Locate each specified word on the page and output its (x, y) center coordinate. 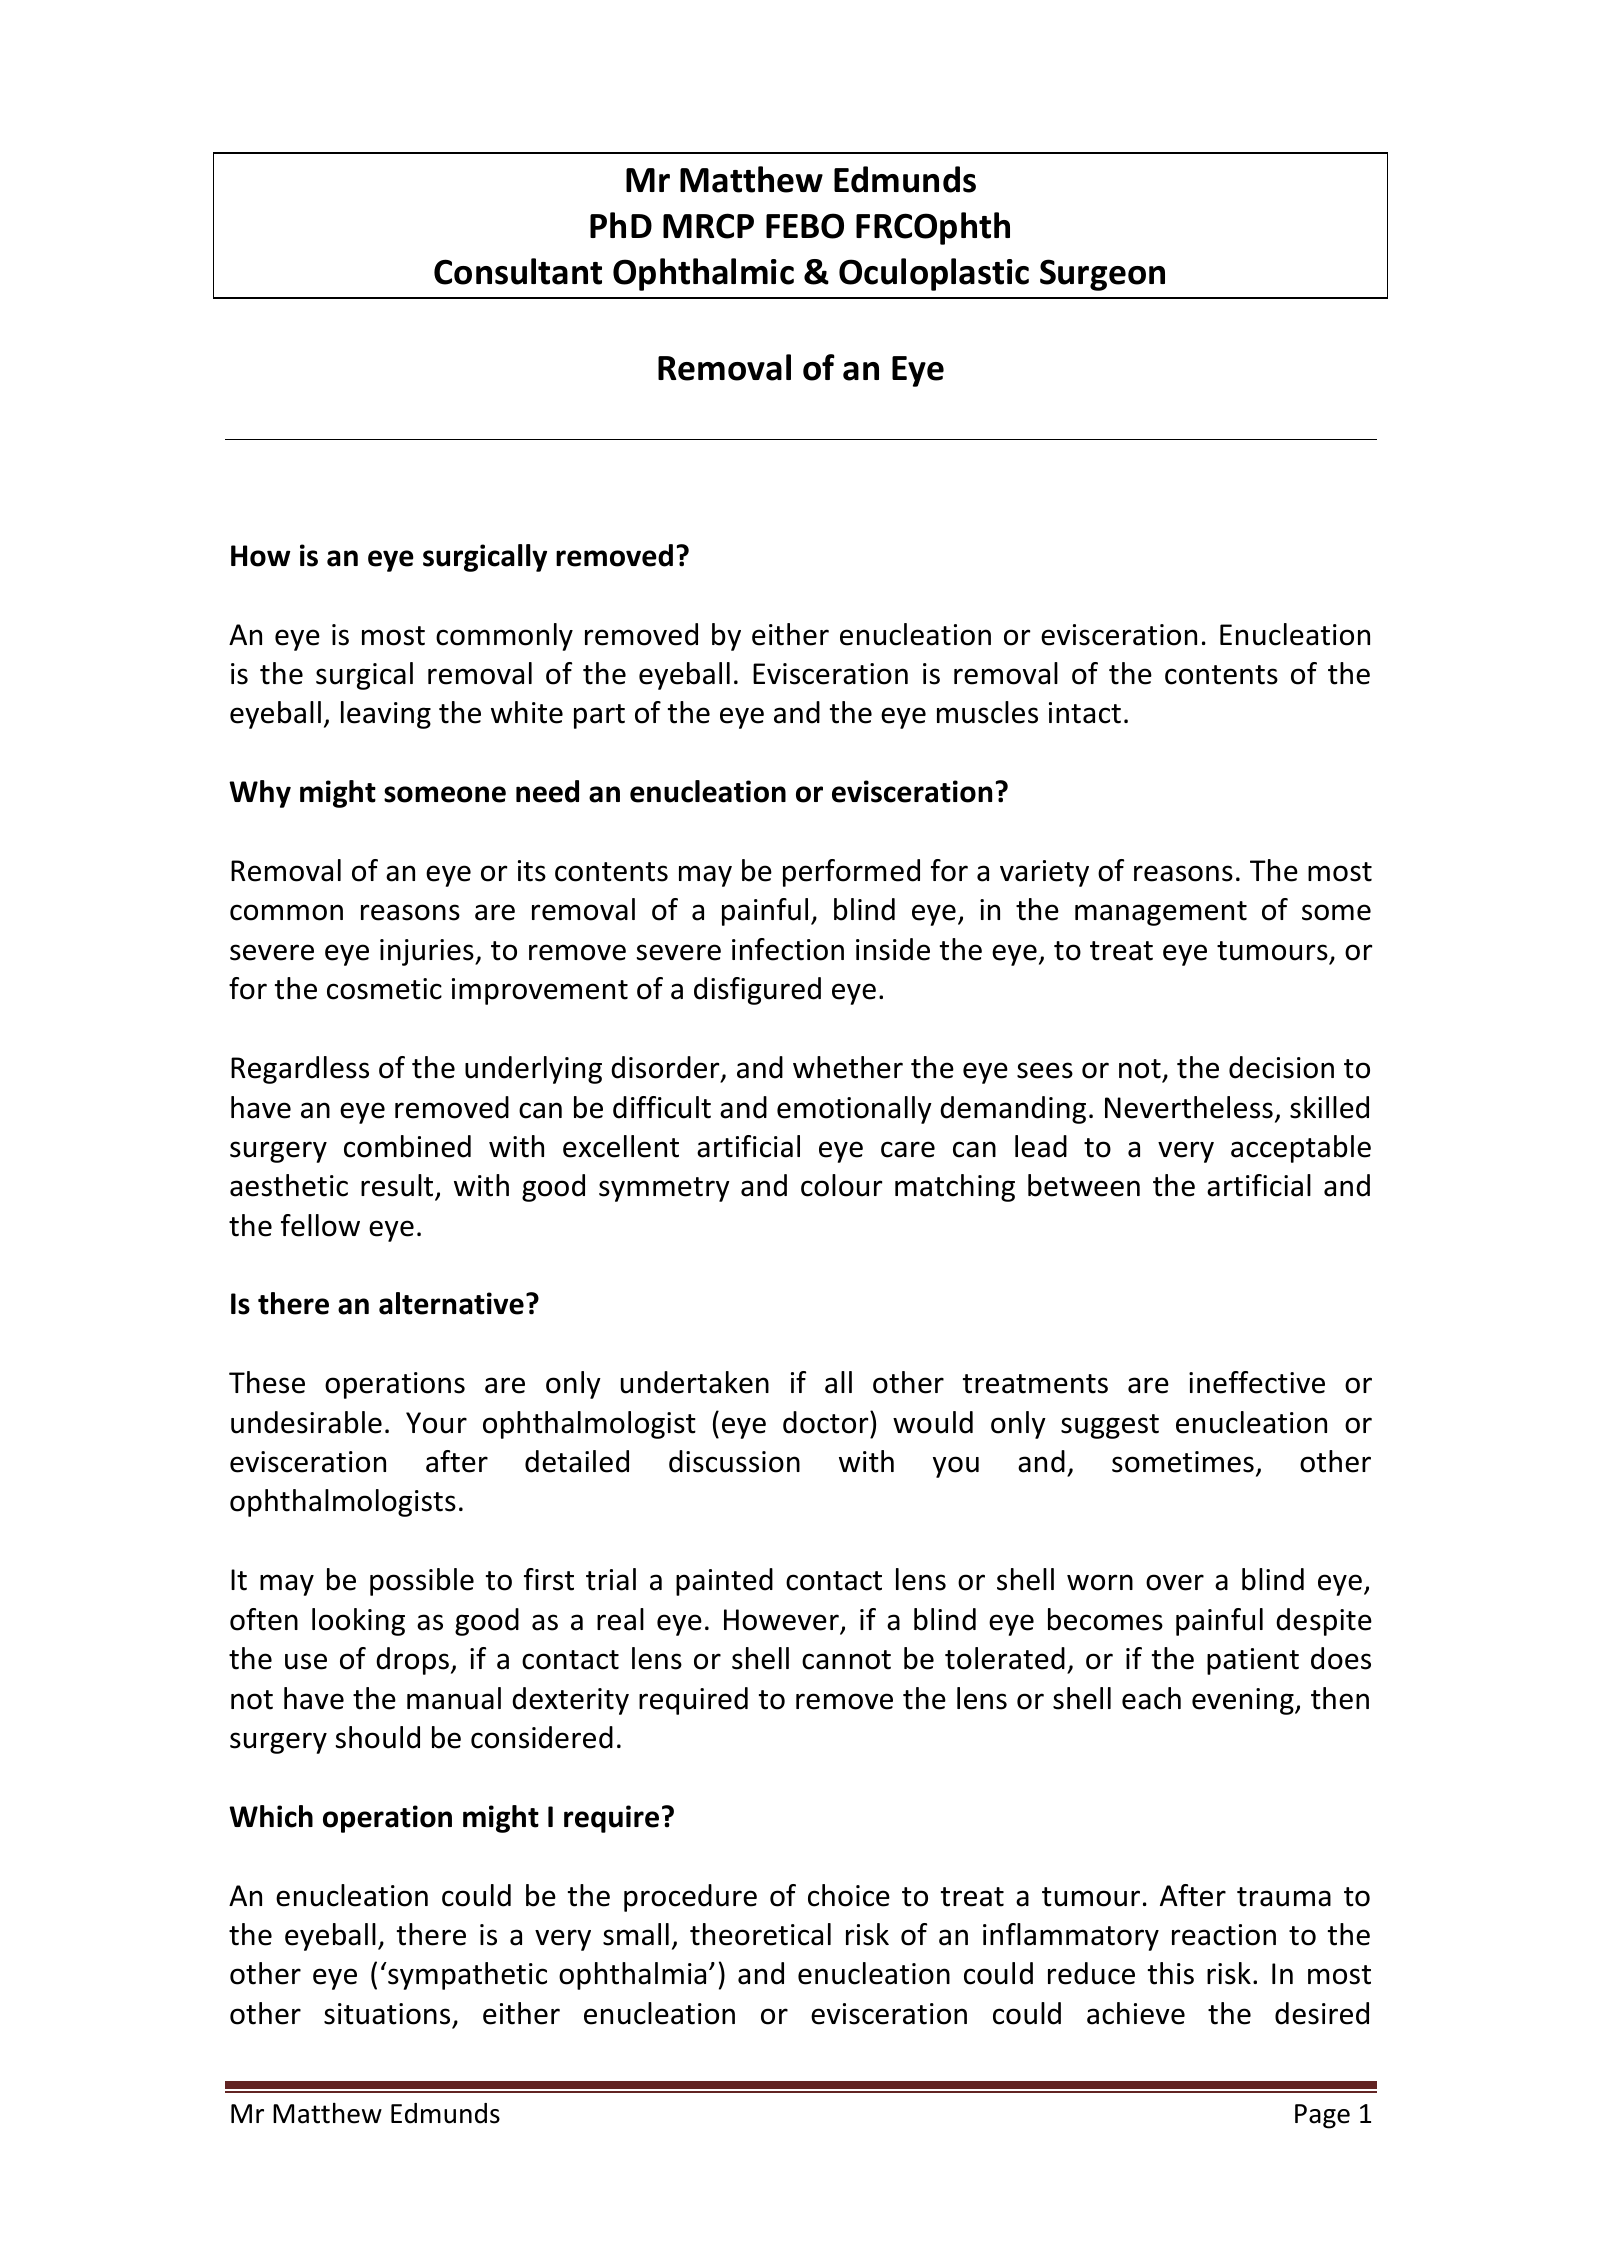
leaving (386, 715)
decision (1281, 1067)
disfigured (757, 991)
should (378, 1737)
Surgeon (1102, 275)
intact (1085, 713)
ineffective (1257, 1382)
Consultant (518, 271)
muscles (987, 712)
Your (436, 1423)
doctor (827, 1422)
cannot (846, 1660)
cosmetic (384, 989)
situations (387, 2014)
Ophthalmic (703, 274)
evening (1244, 1701)
